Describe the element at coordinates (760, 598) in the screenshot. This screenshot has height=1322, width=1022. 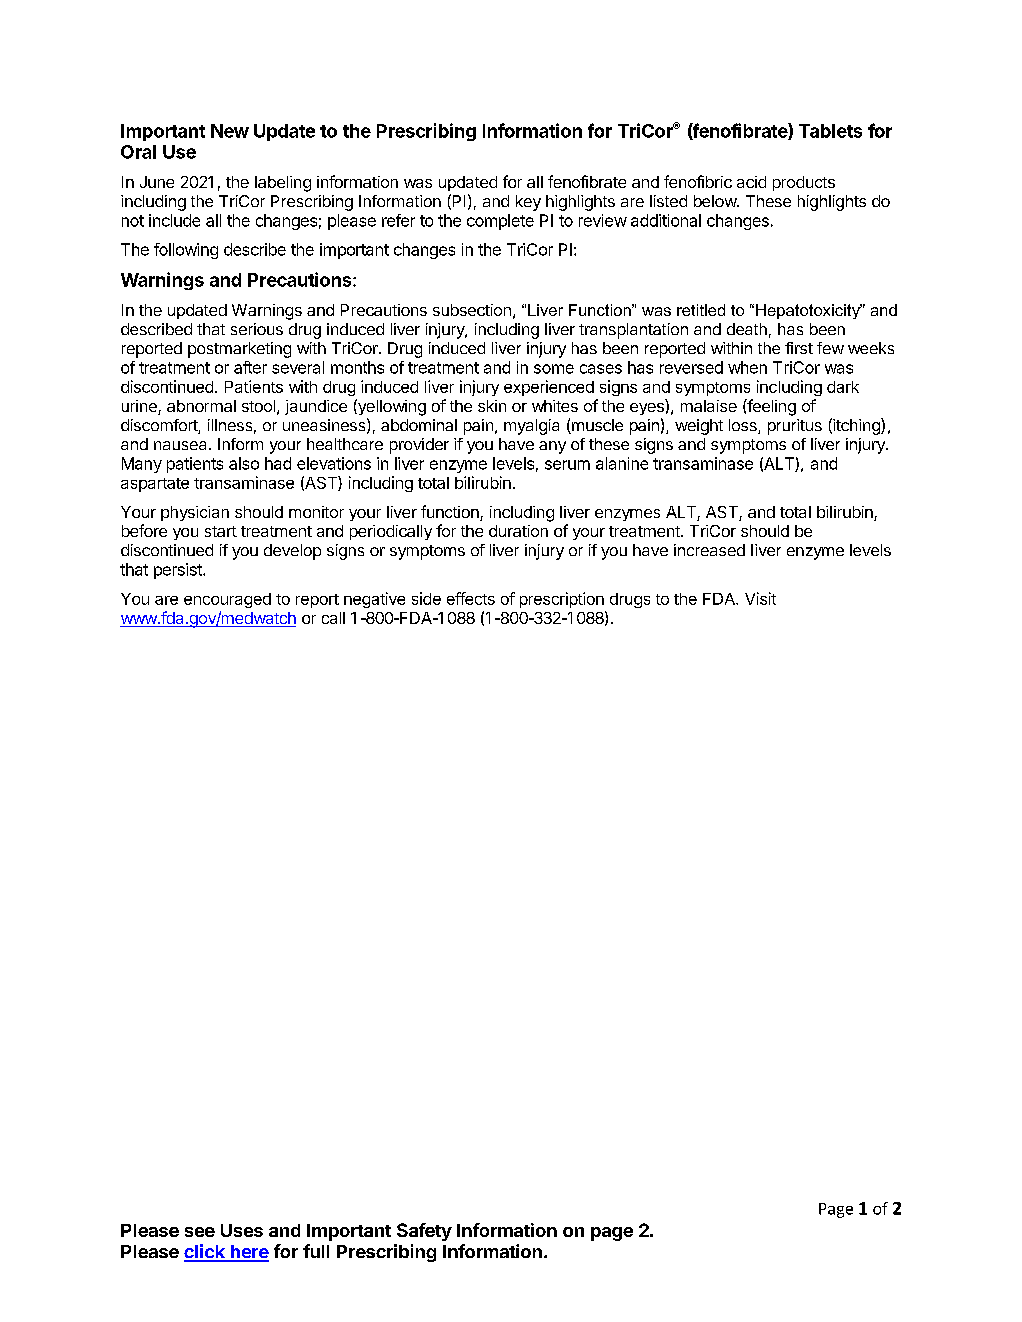
I see `Visit` at that location.
